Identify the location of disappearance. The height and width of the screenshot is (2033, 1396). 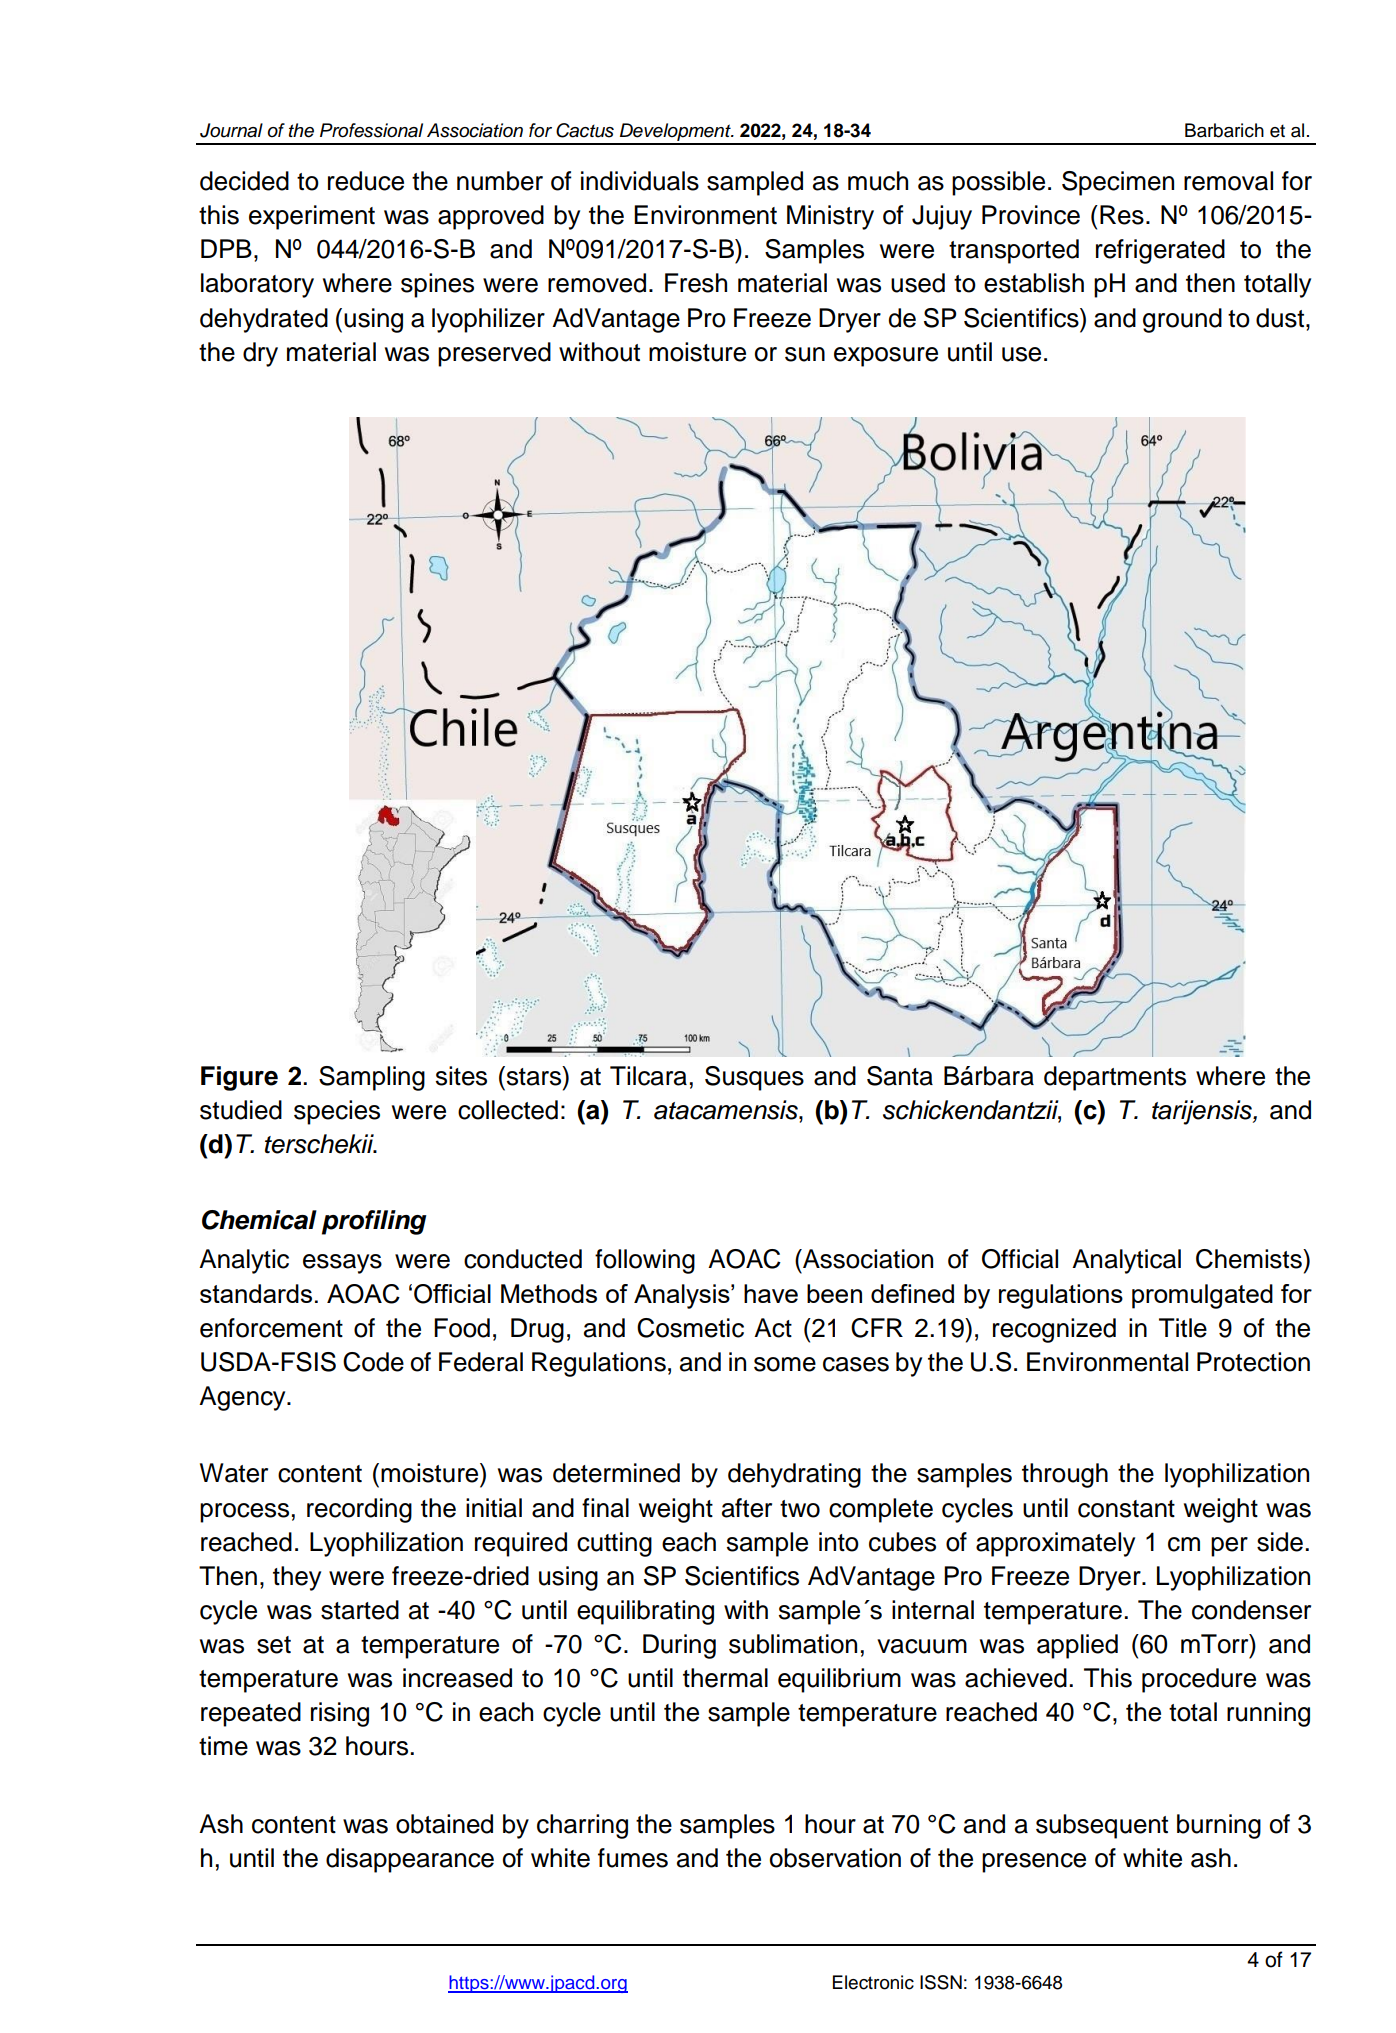
(410, 1860).
